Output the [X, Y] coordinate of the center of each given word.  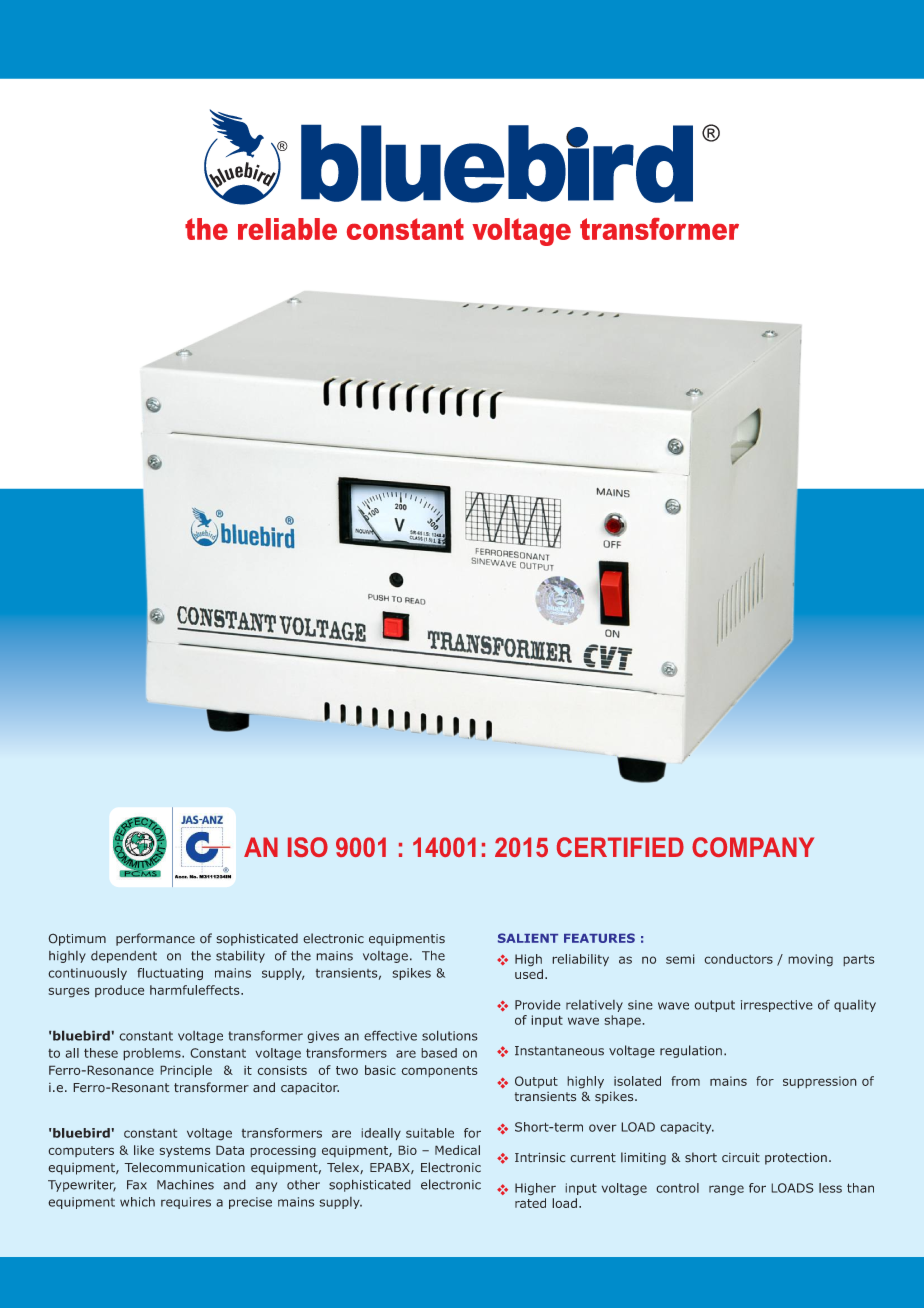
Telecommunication [184, 1167]
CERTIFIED [620, 847]
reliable [287, 229]
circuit [741, 1158]
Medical [457, 1150]
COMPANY [753, 847]
